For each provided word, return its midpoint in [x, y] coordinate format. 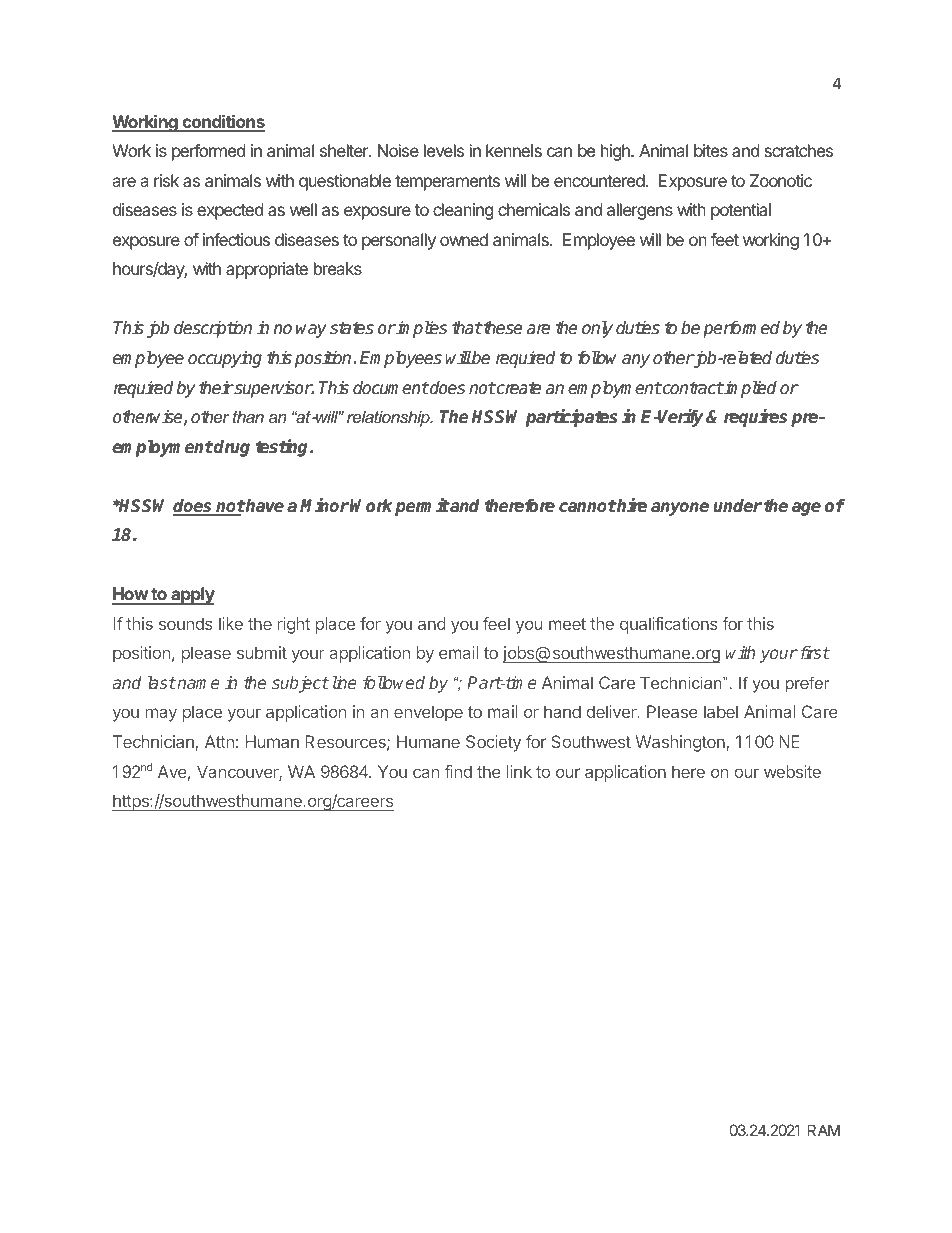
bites [711, 150]
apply [192, 596]
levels [444, 150]
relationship [389, 418]
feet [725, 239]
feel [496, 623]
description [213, 329]
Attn [219, 741]
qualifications [669, 625]
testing [283, 448]
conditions [222, 123]
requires [755, 418]
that [467, 328]
